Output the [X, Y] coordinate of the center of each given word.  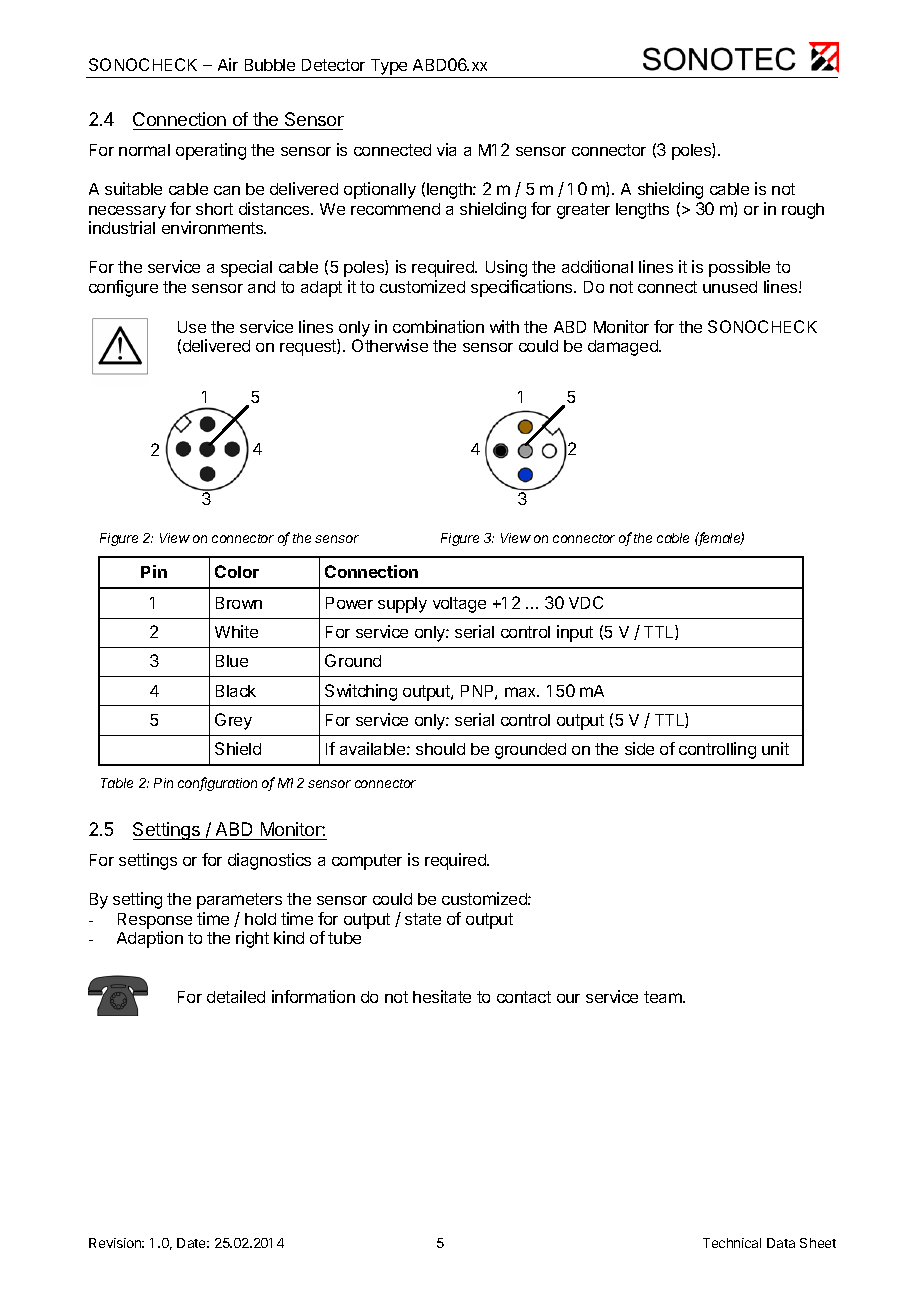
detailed [236, 996]
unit [775, 748]
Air [228, 64]
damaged [624, 348]
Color [237, 571]
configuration [217, 784]
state [423, 919]
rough [803, 211]
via [446, 149]
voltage [459, 605]
